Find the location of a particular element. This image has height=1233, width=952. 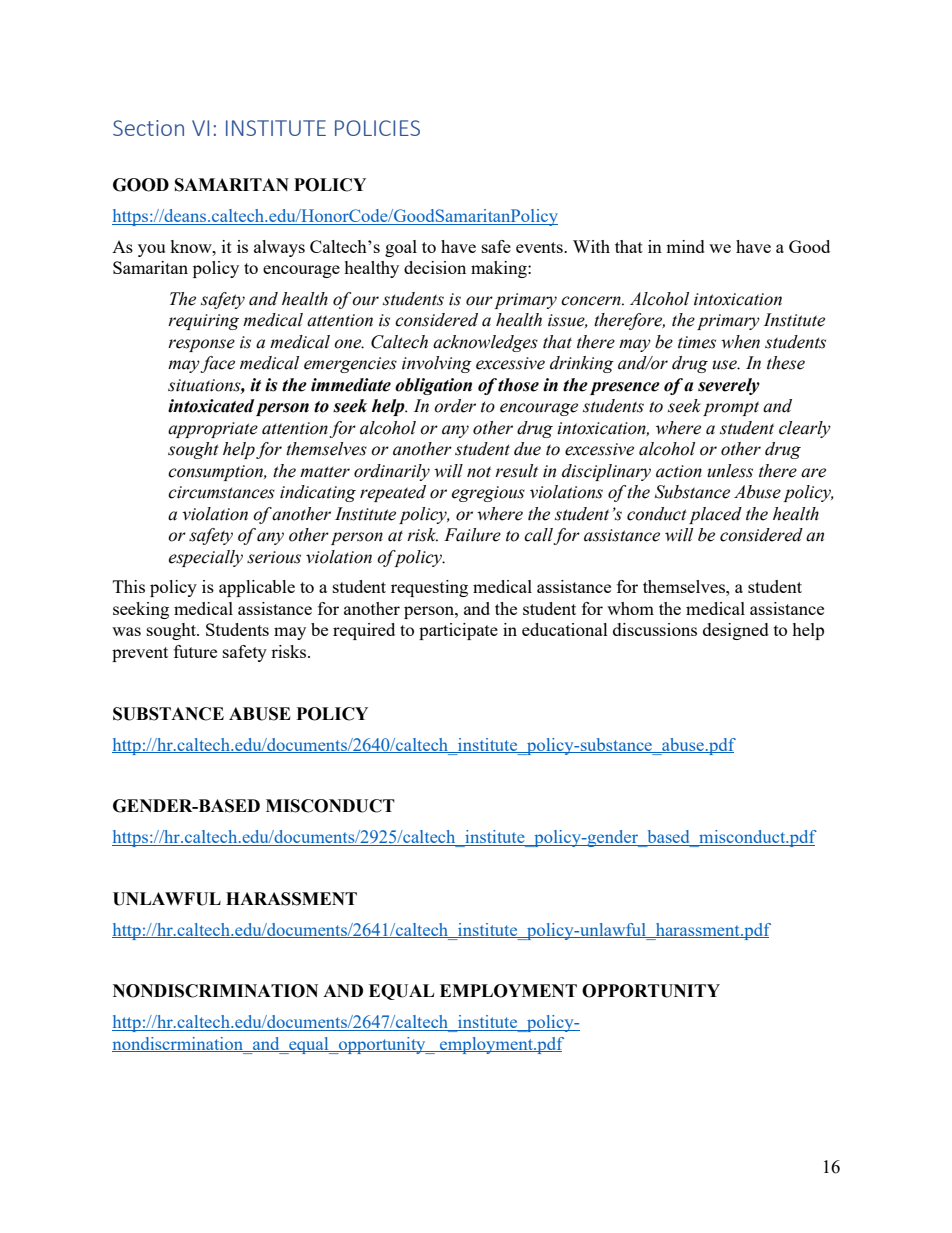

mind is located at coordinates (685, 246).
